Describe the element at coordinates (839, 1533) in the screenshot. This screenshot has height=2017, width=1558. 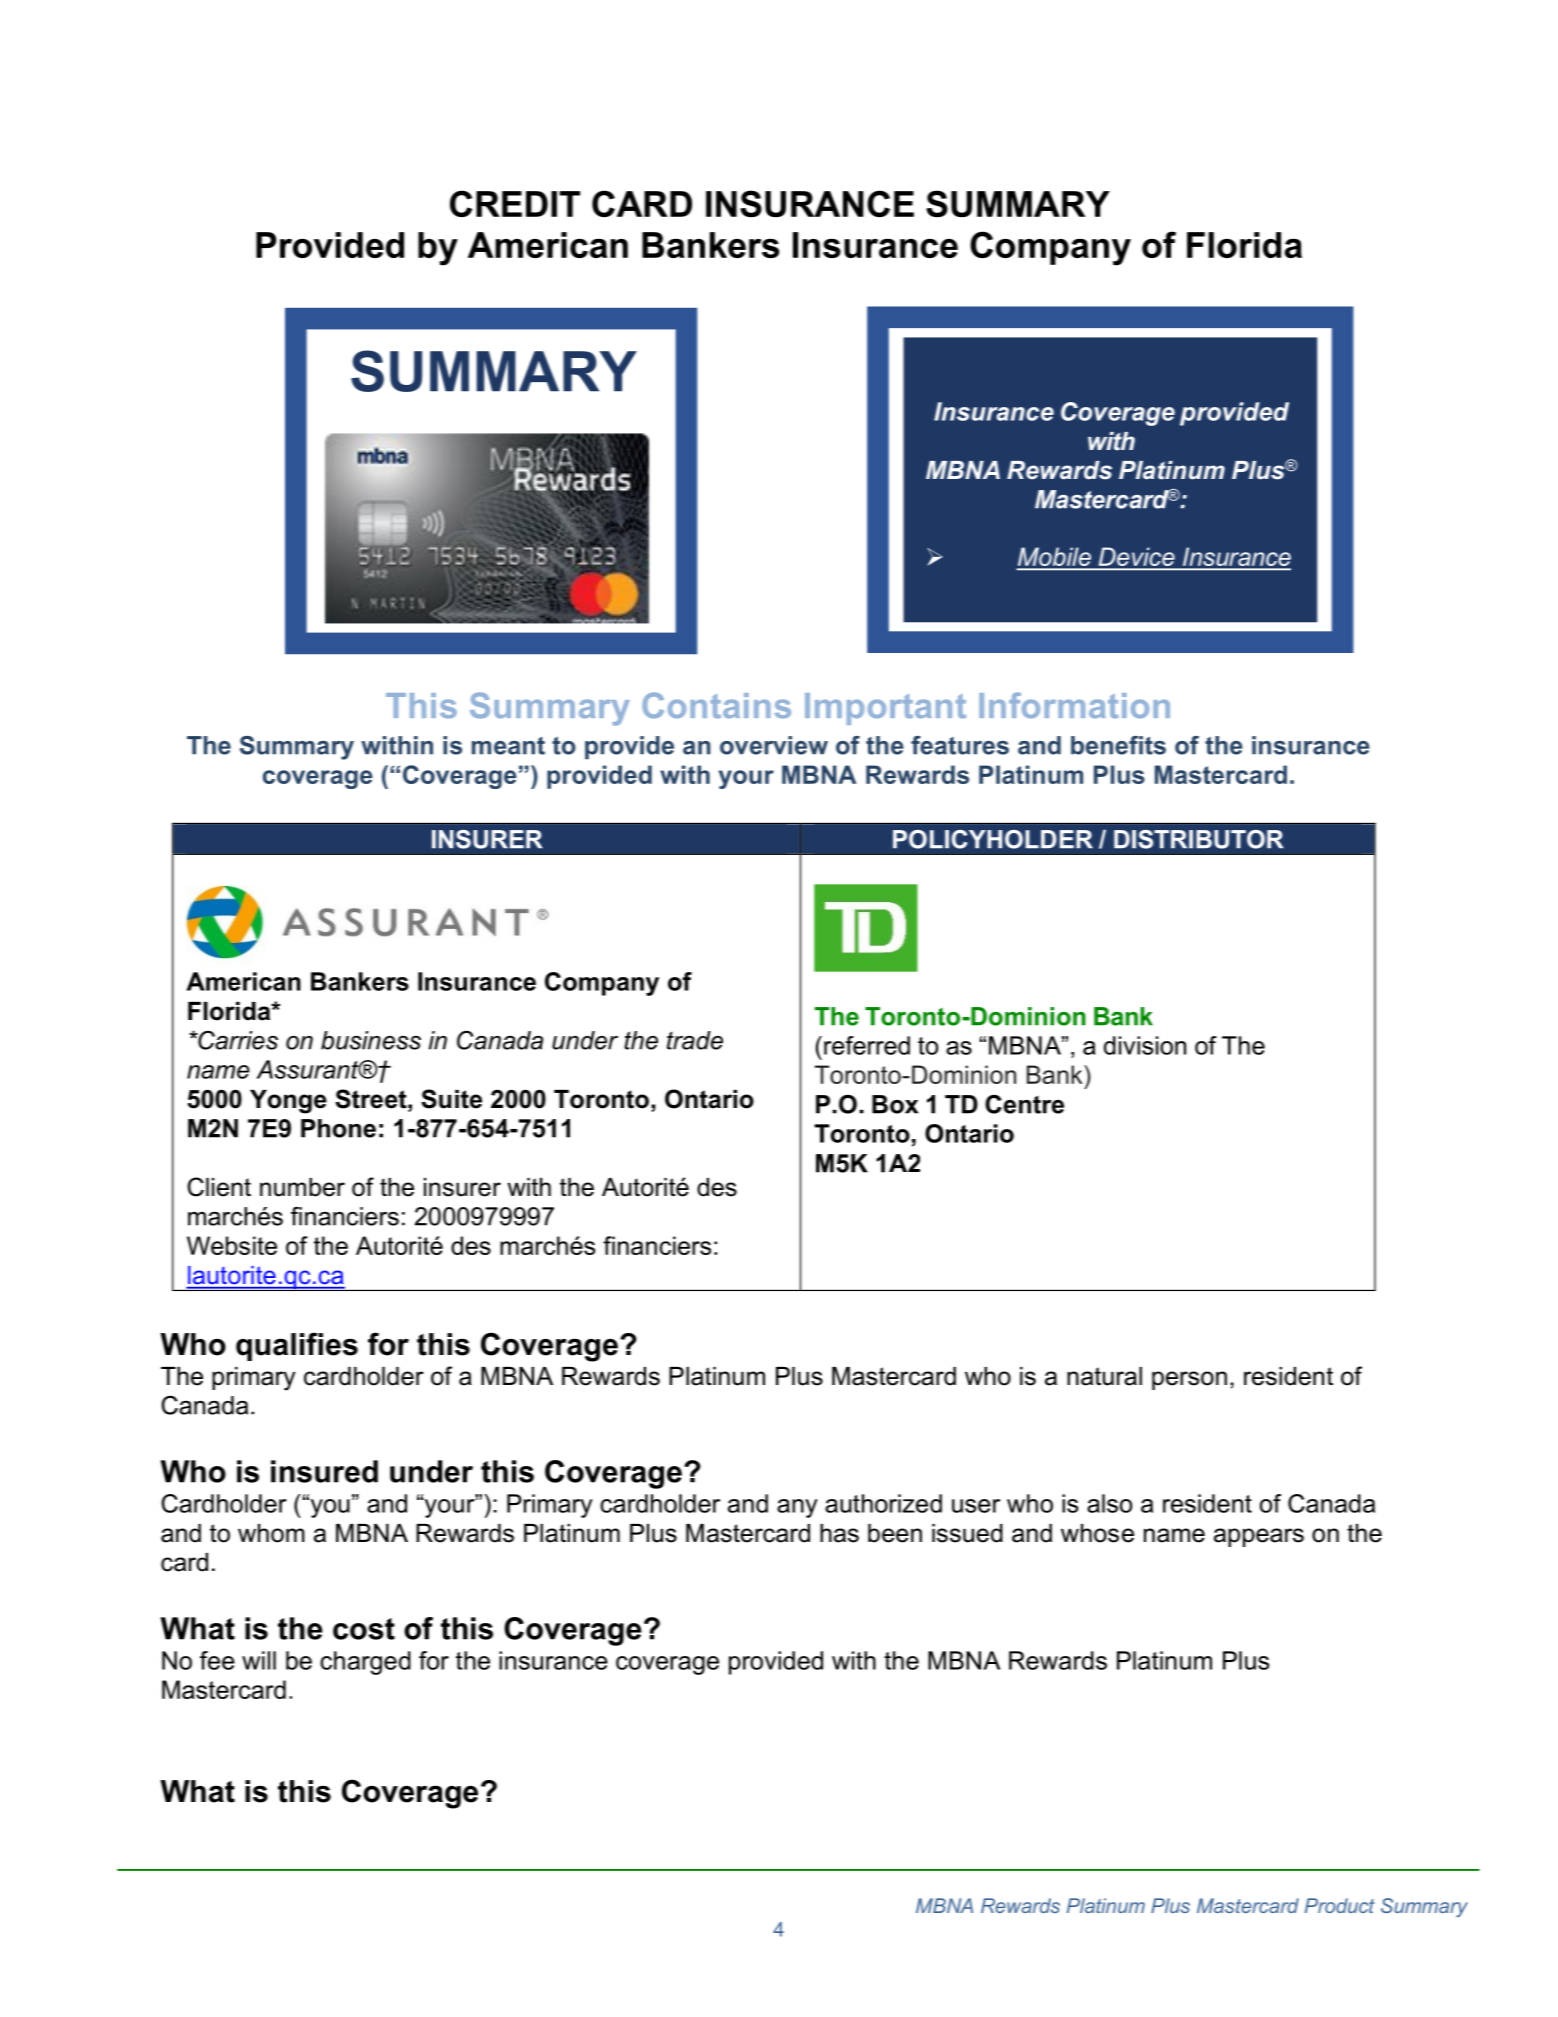
I see `has` at that location.
